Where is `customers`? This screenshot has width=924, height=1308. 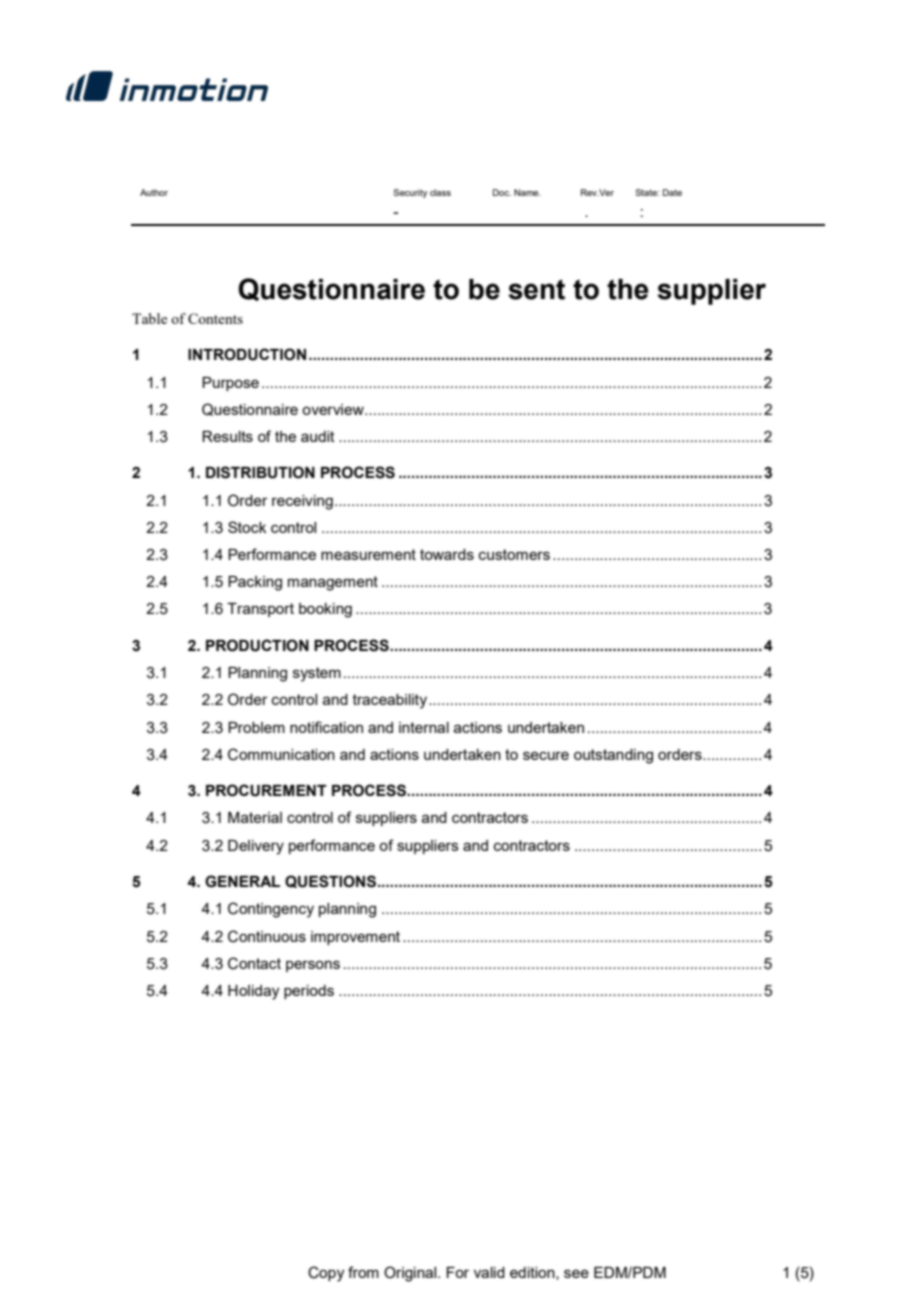
customers is located at coordinates (514, 554).
